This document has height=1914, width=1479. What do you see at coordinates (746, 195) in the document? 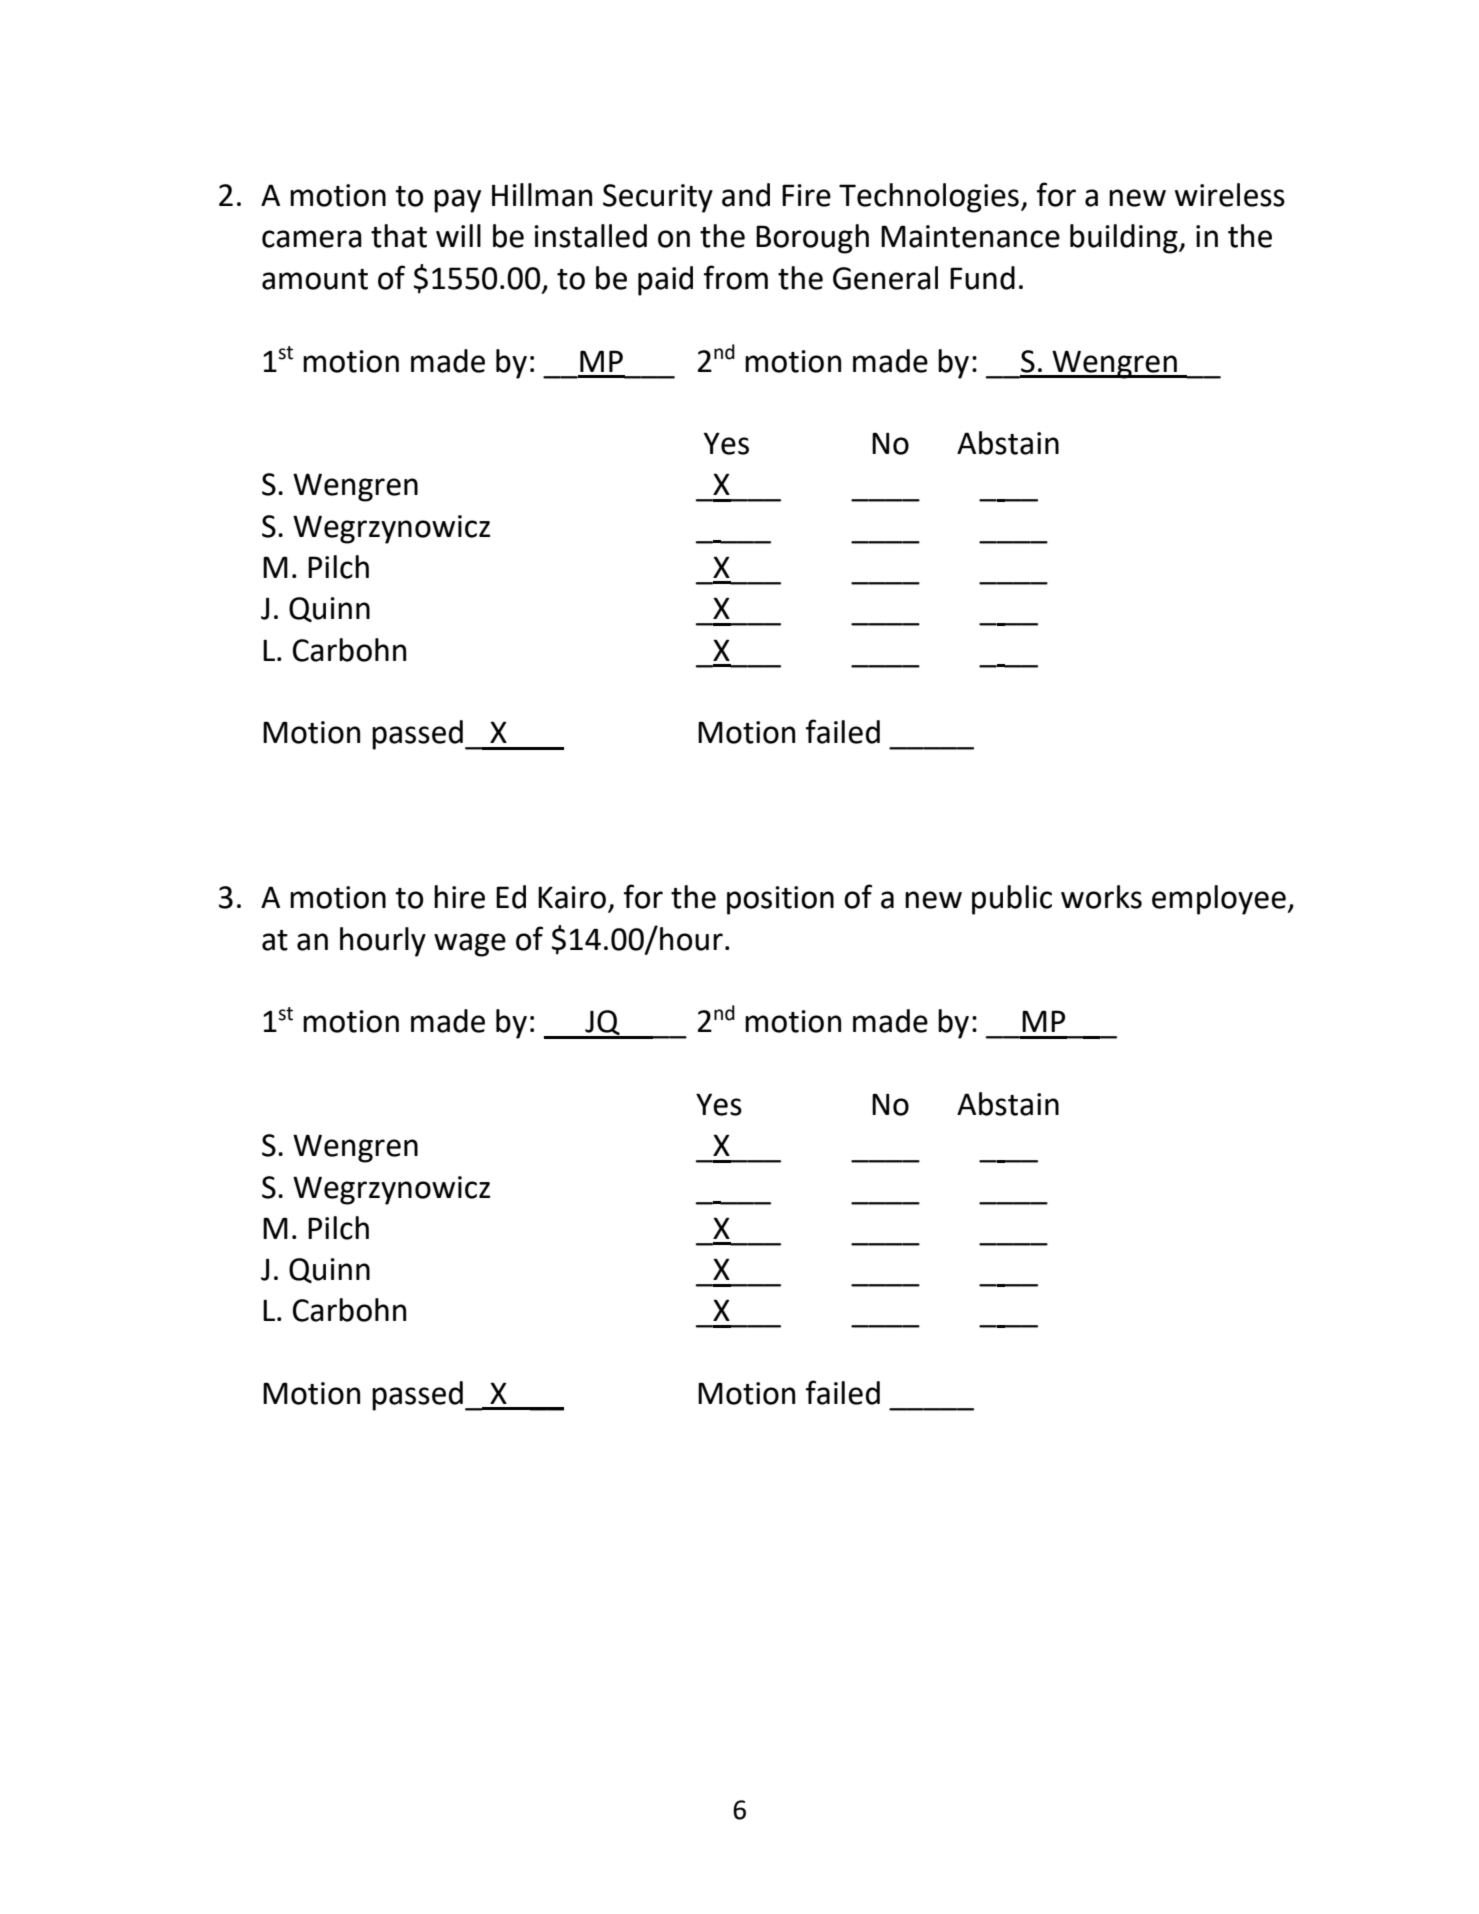
I see `and` at bounding box center [746, 195].
